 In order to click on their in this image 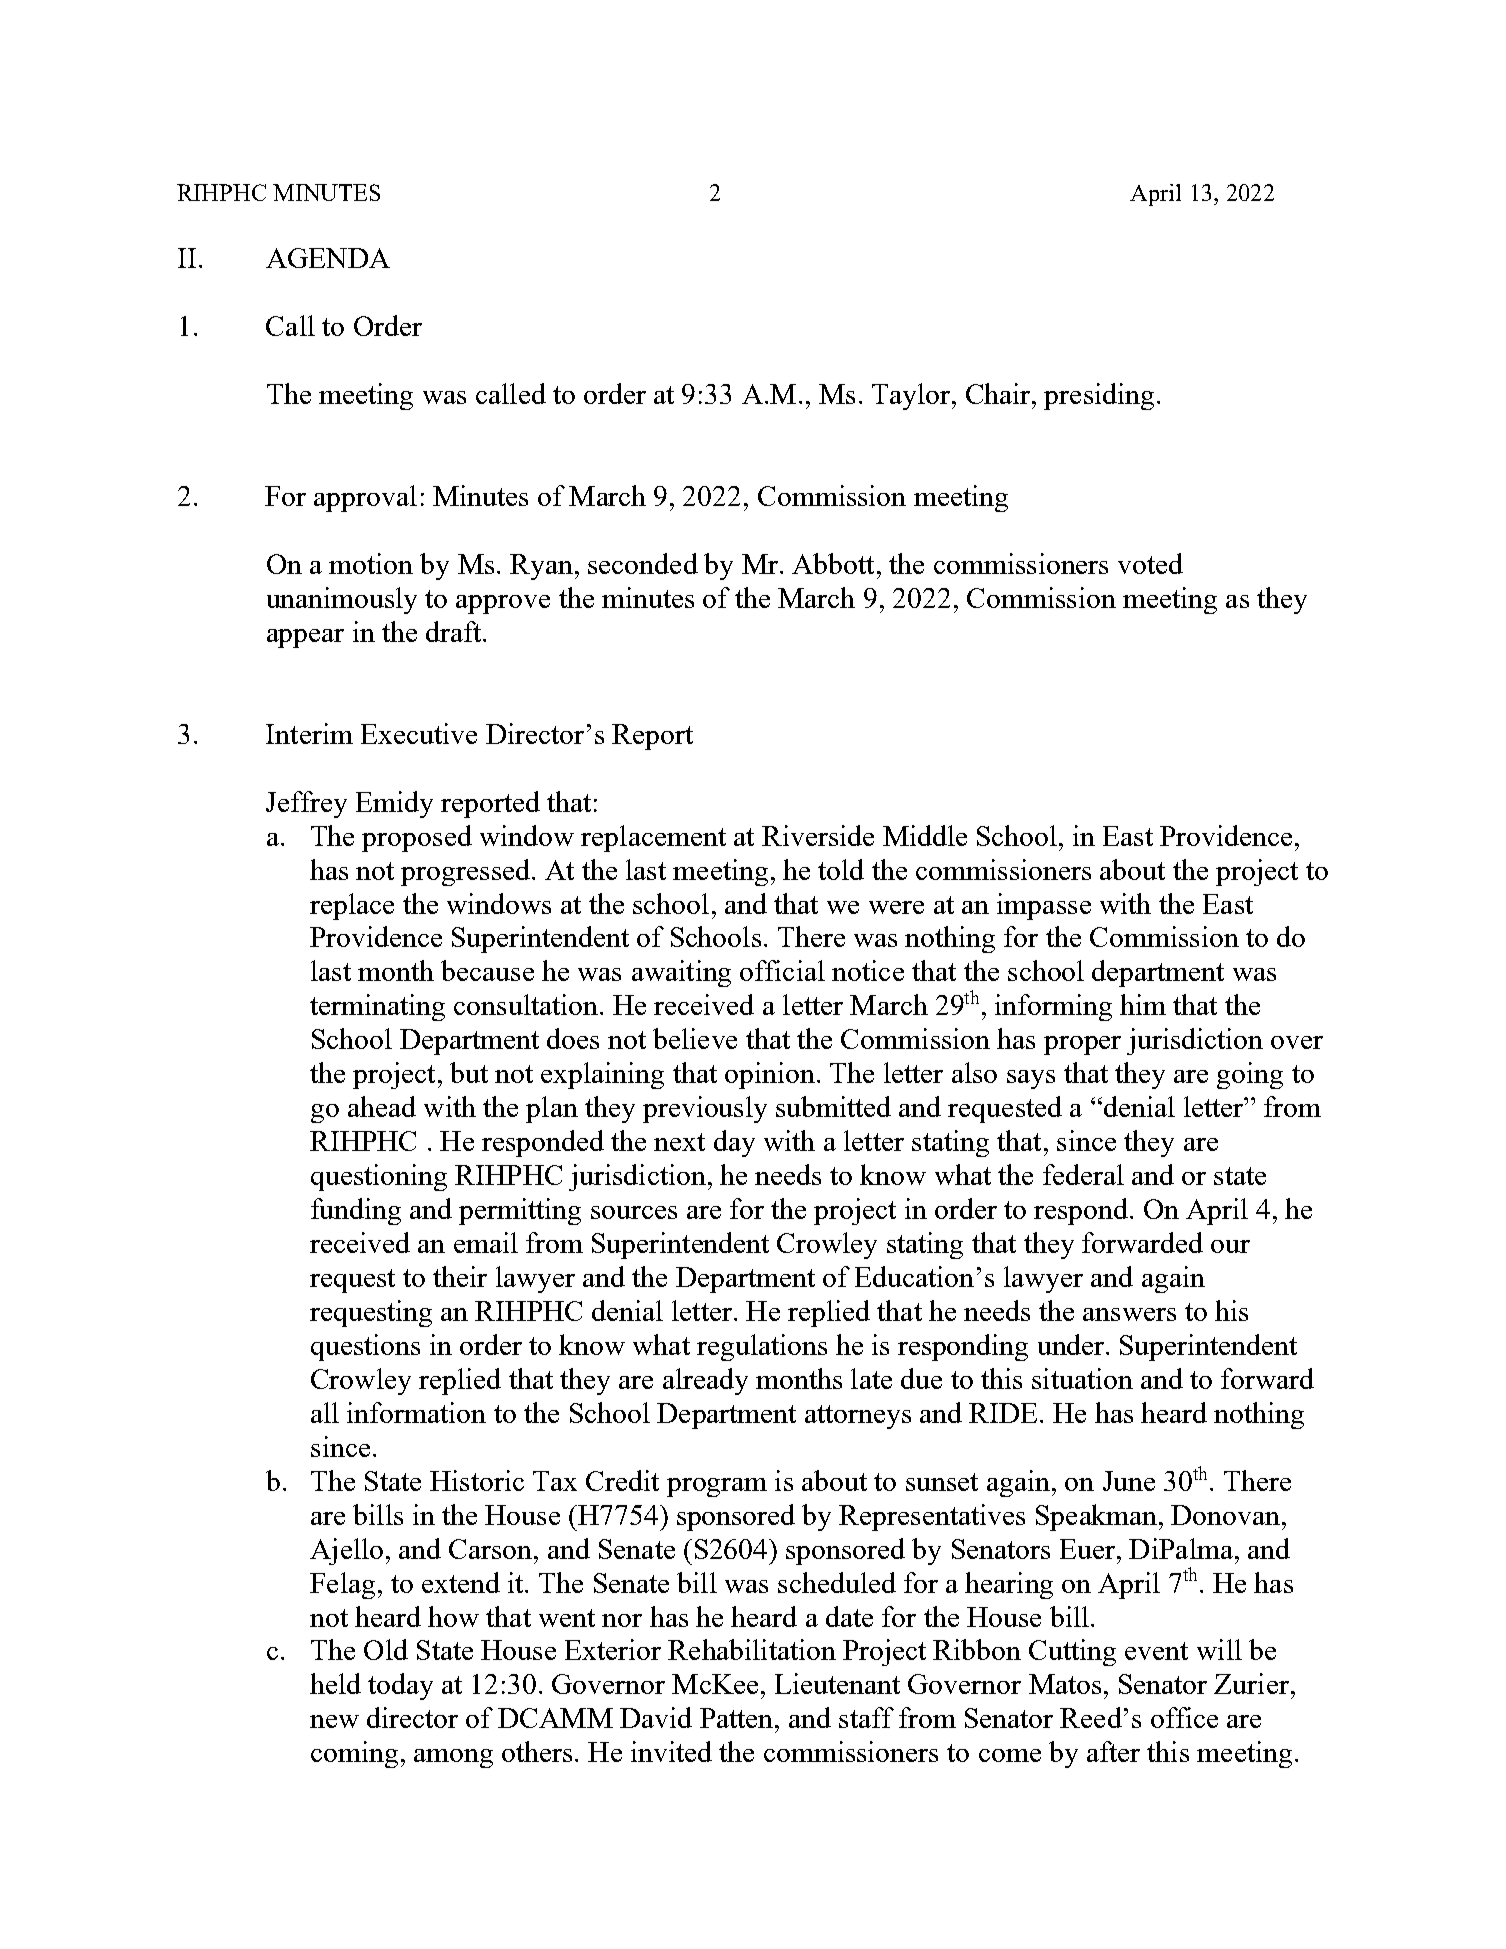, I will do `click(460, 1276)`.
